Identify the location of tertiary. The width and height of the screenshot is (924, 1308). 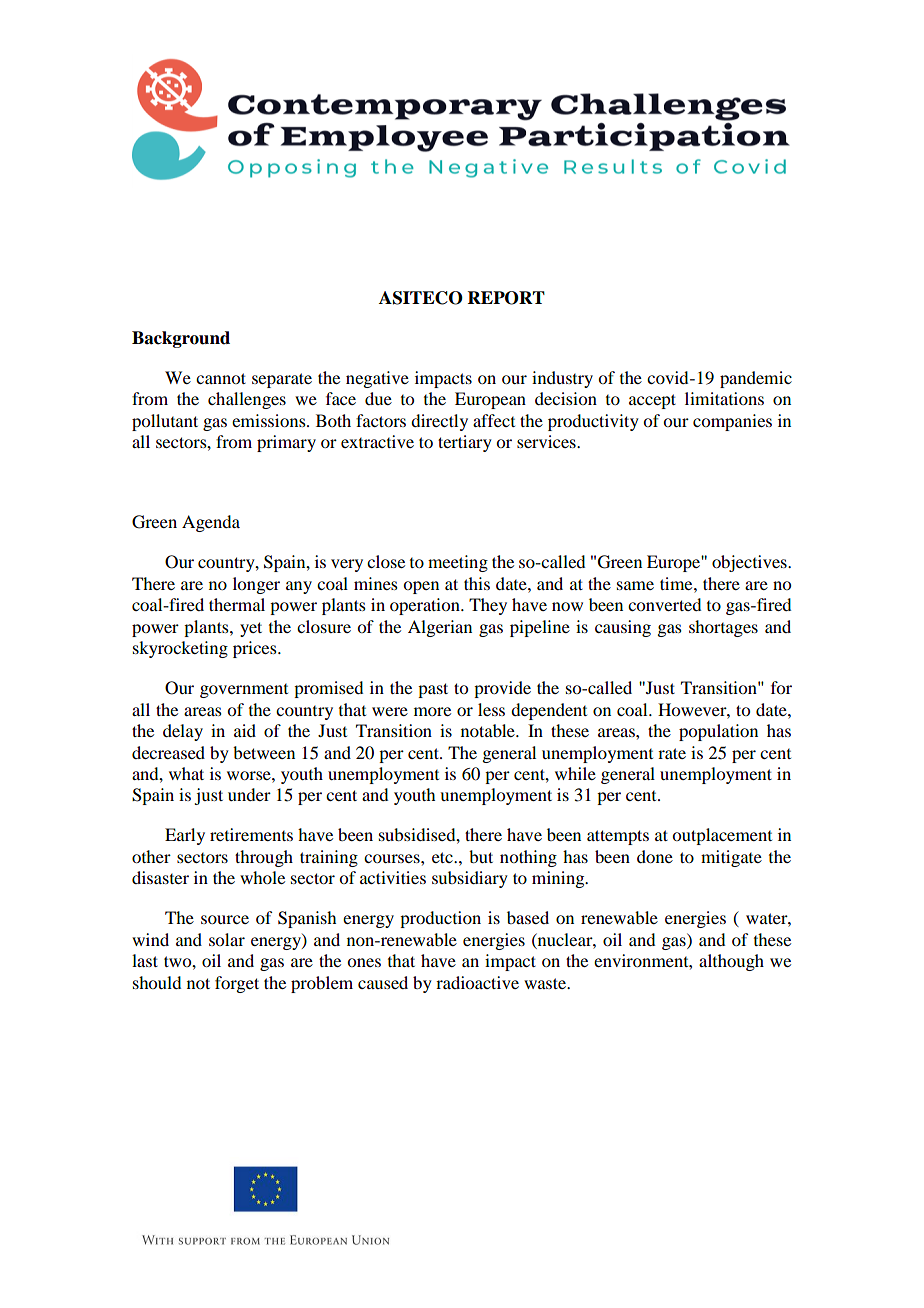
(465, 443).
